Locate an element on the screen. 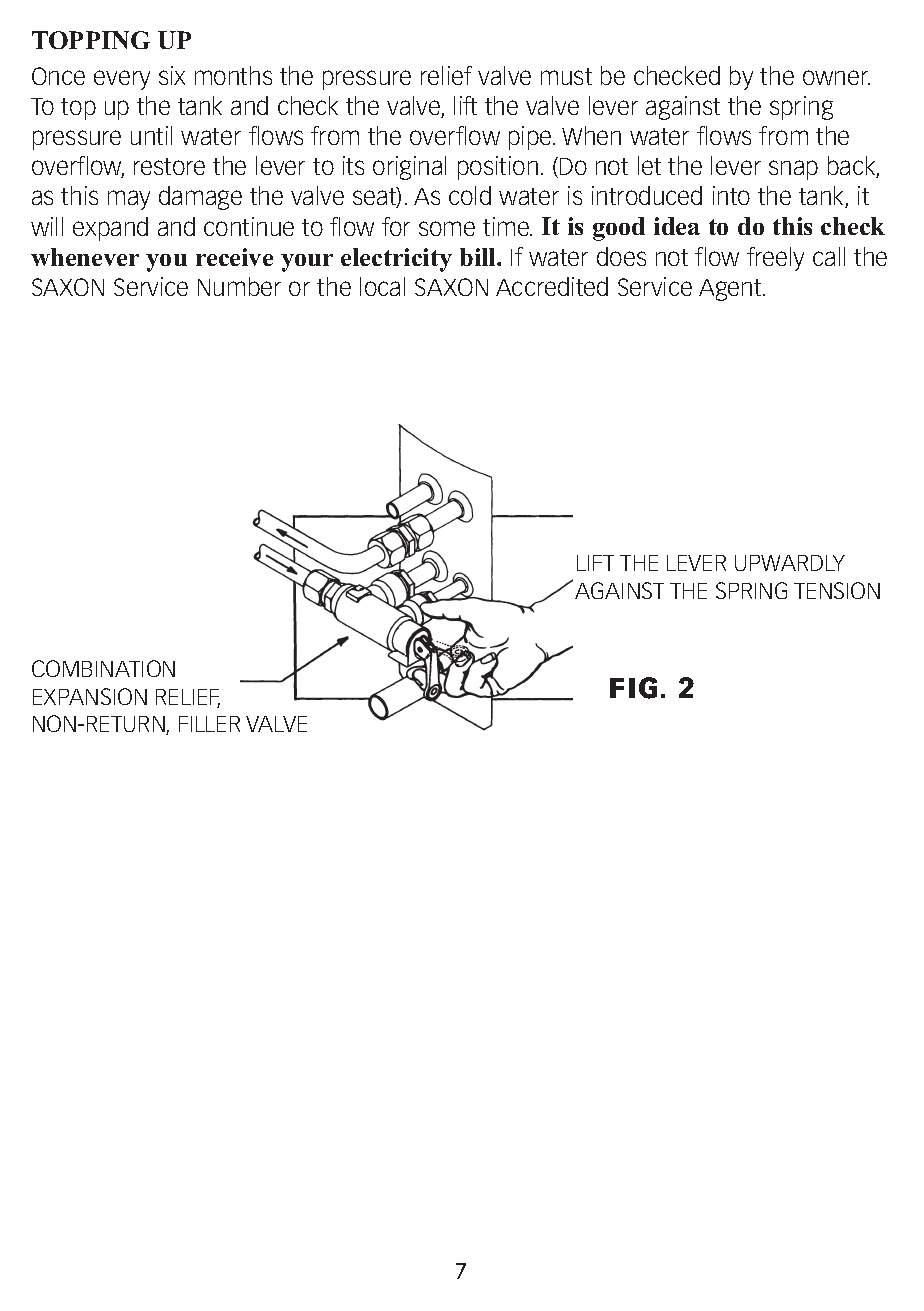  six is located at coordinates (172, 75).
